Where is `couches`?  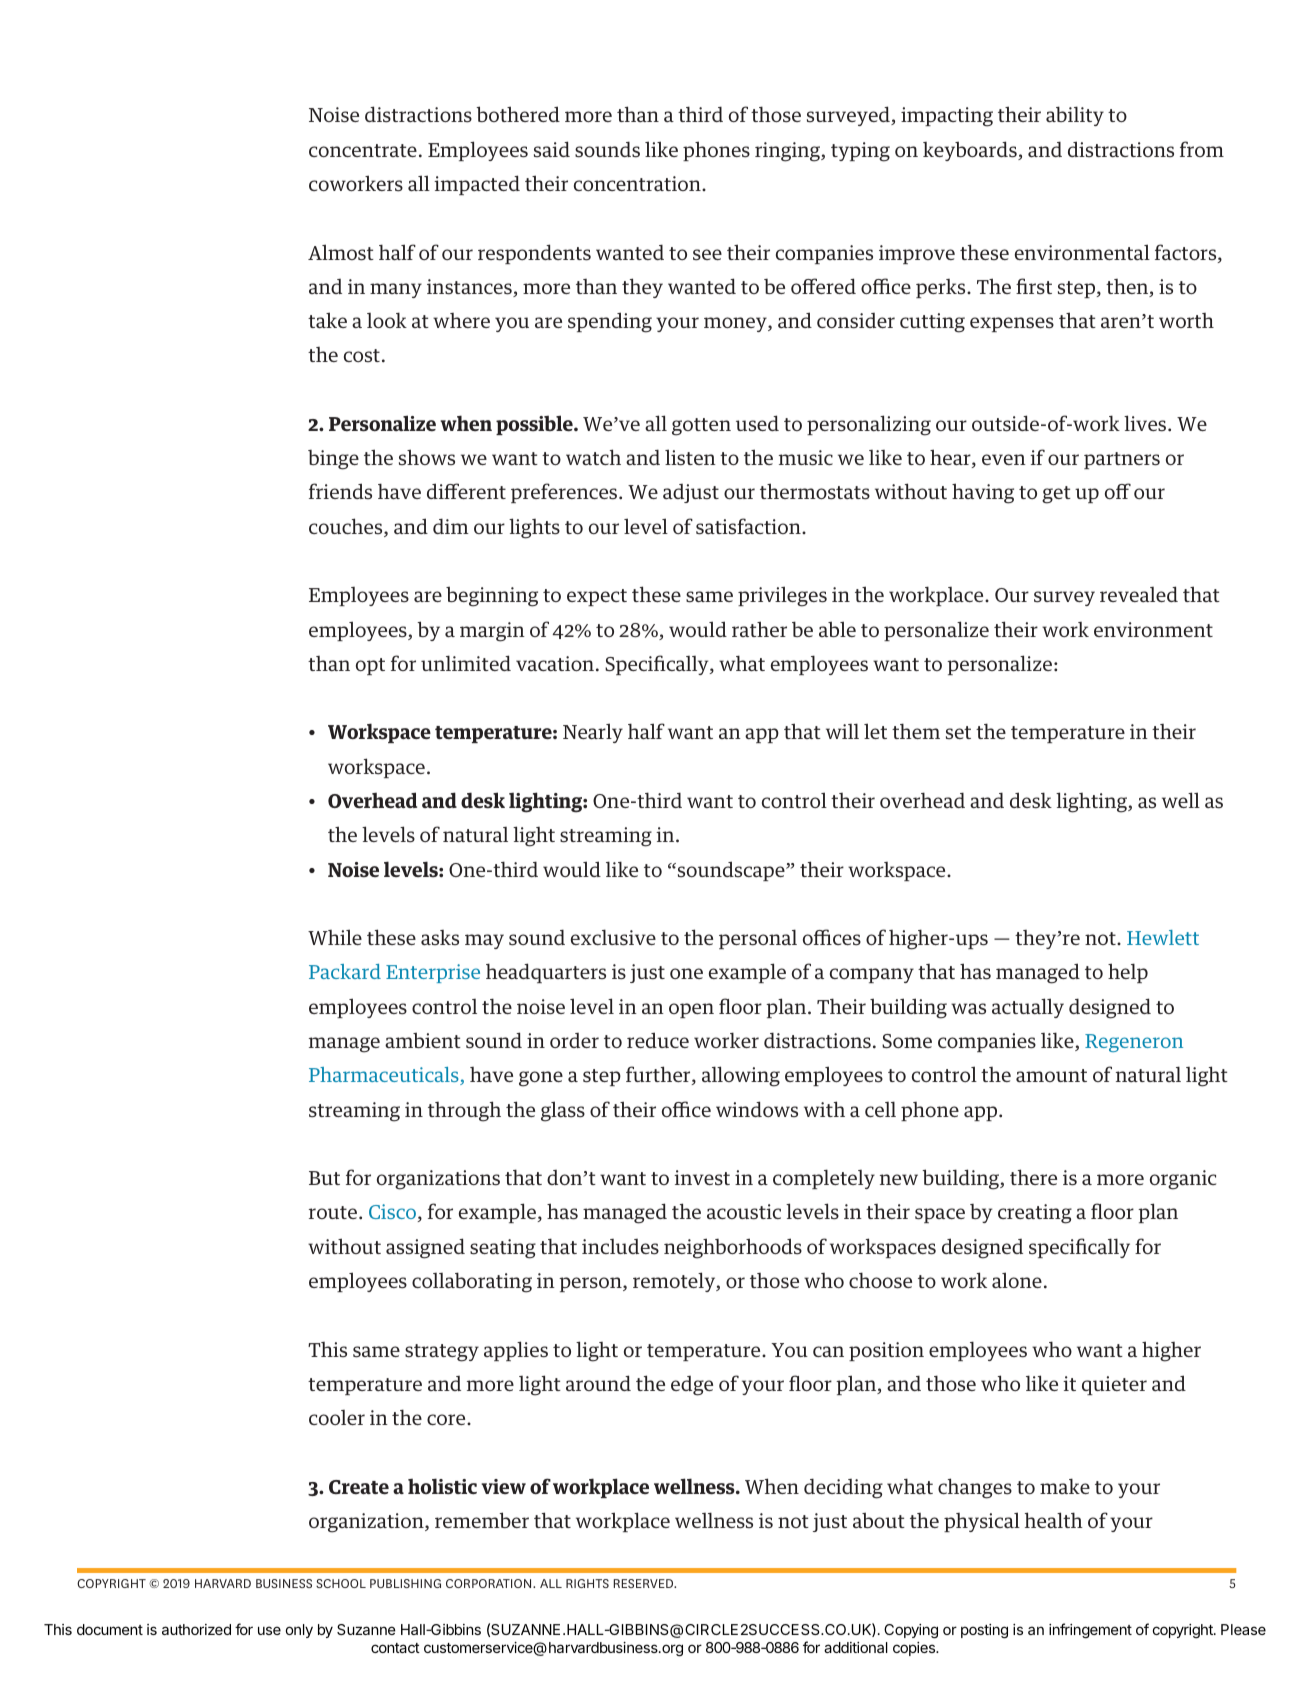
couches is located at coordinates (347, 527).
